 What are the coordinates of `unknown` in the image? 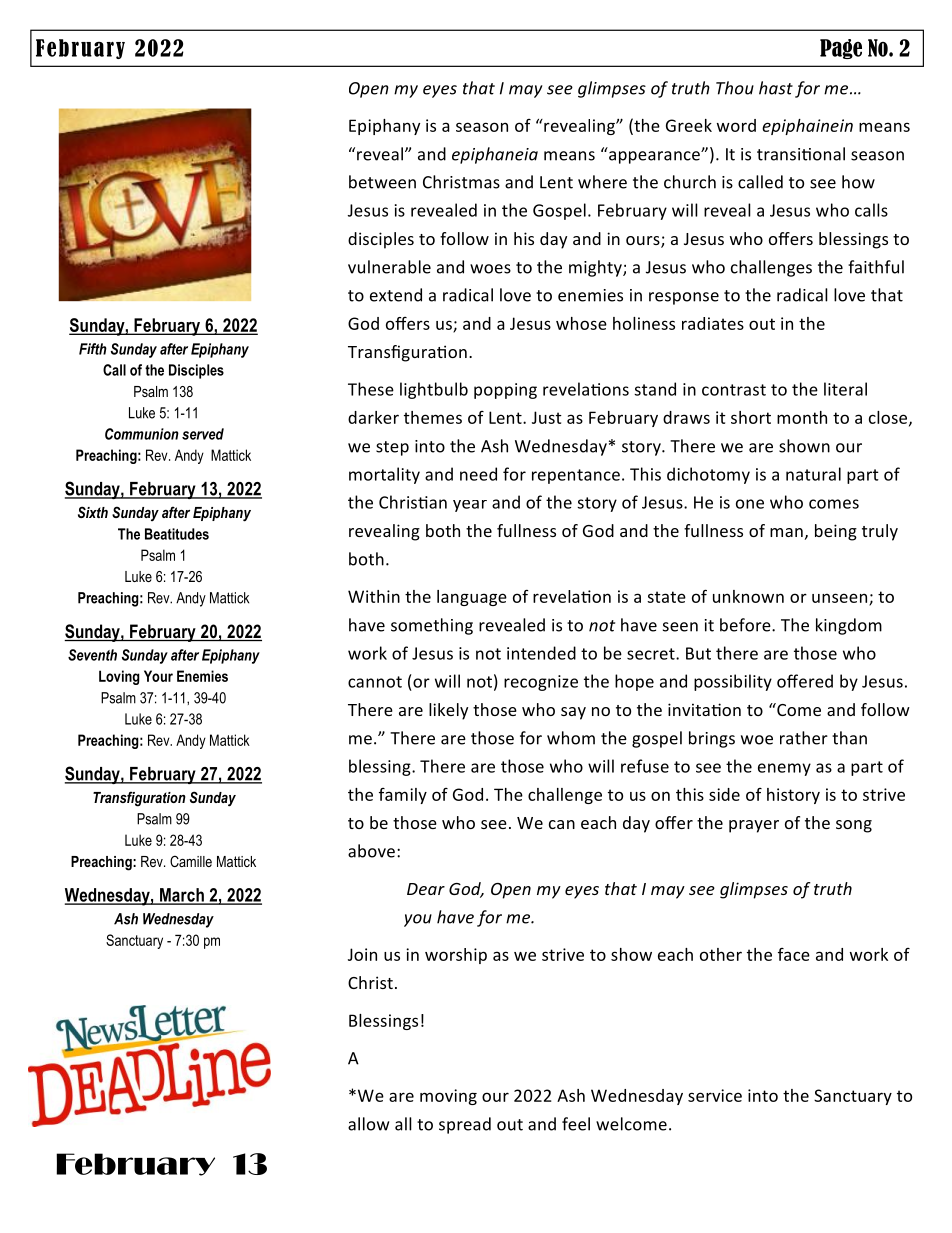 It's located at (748, 596).
